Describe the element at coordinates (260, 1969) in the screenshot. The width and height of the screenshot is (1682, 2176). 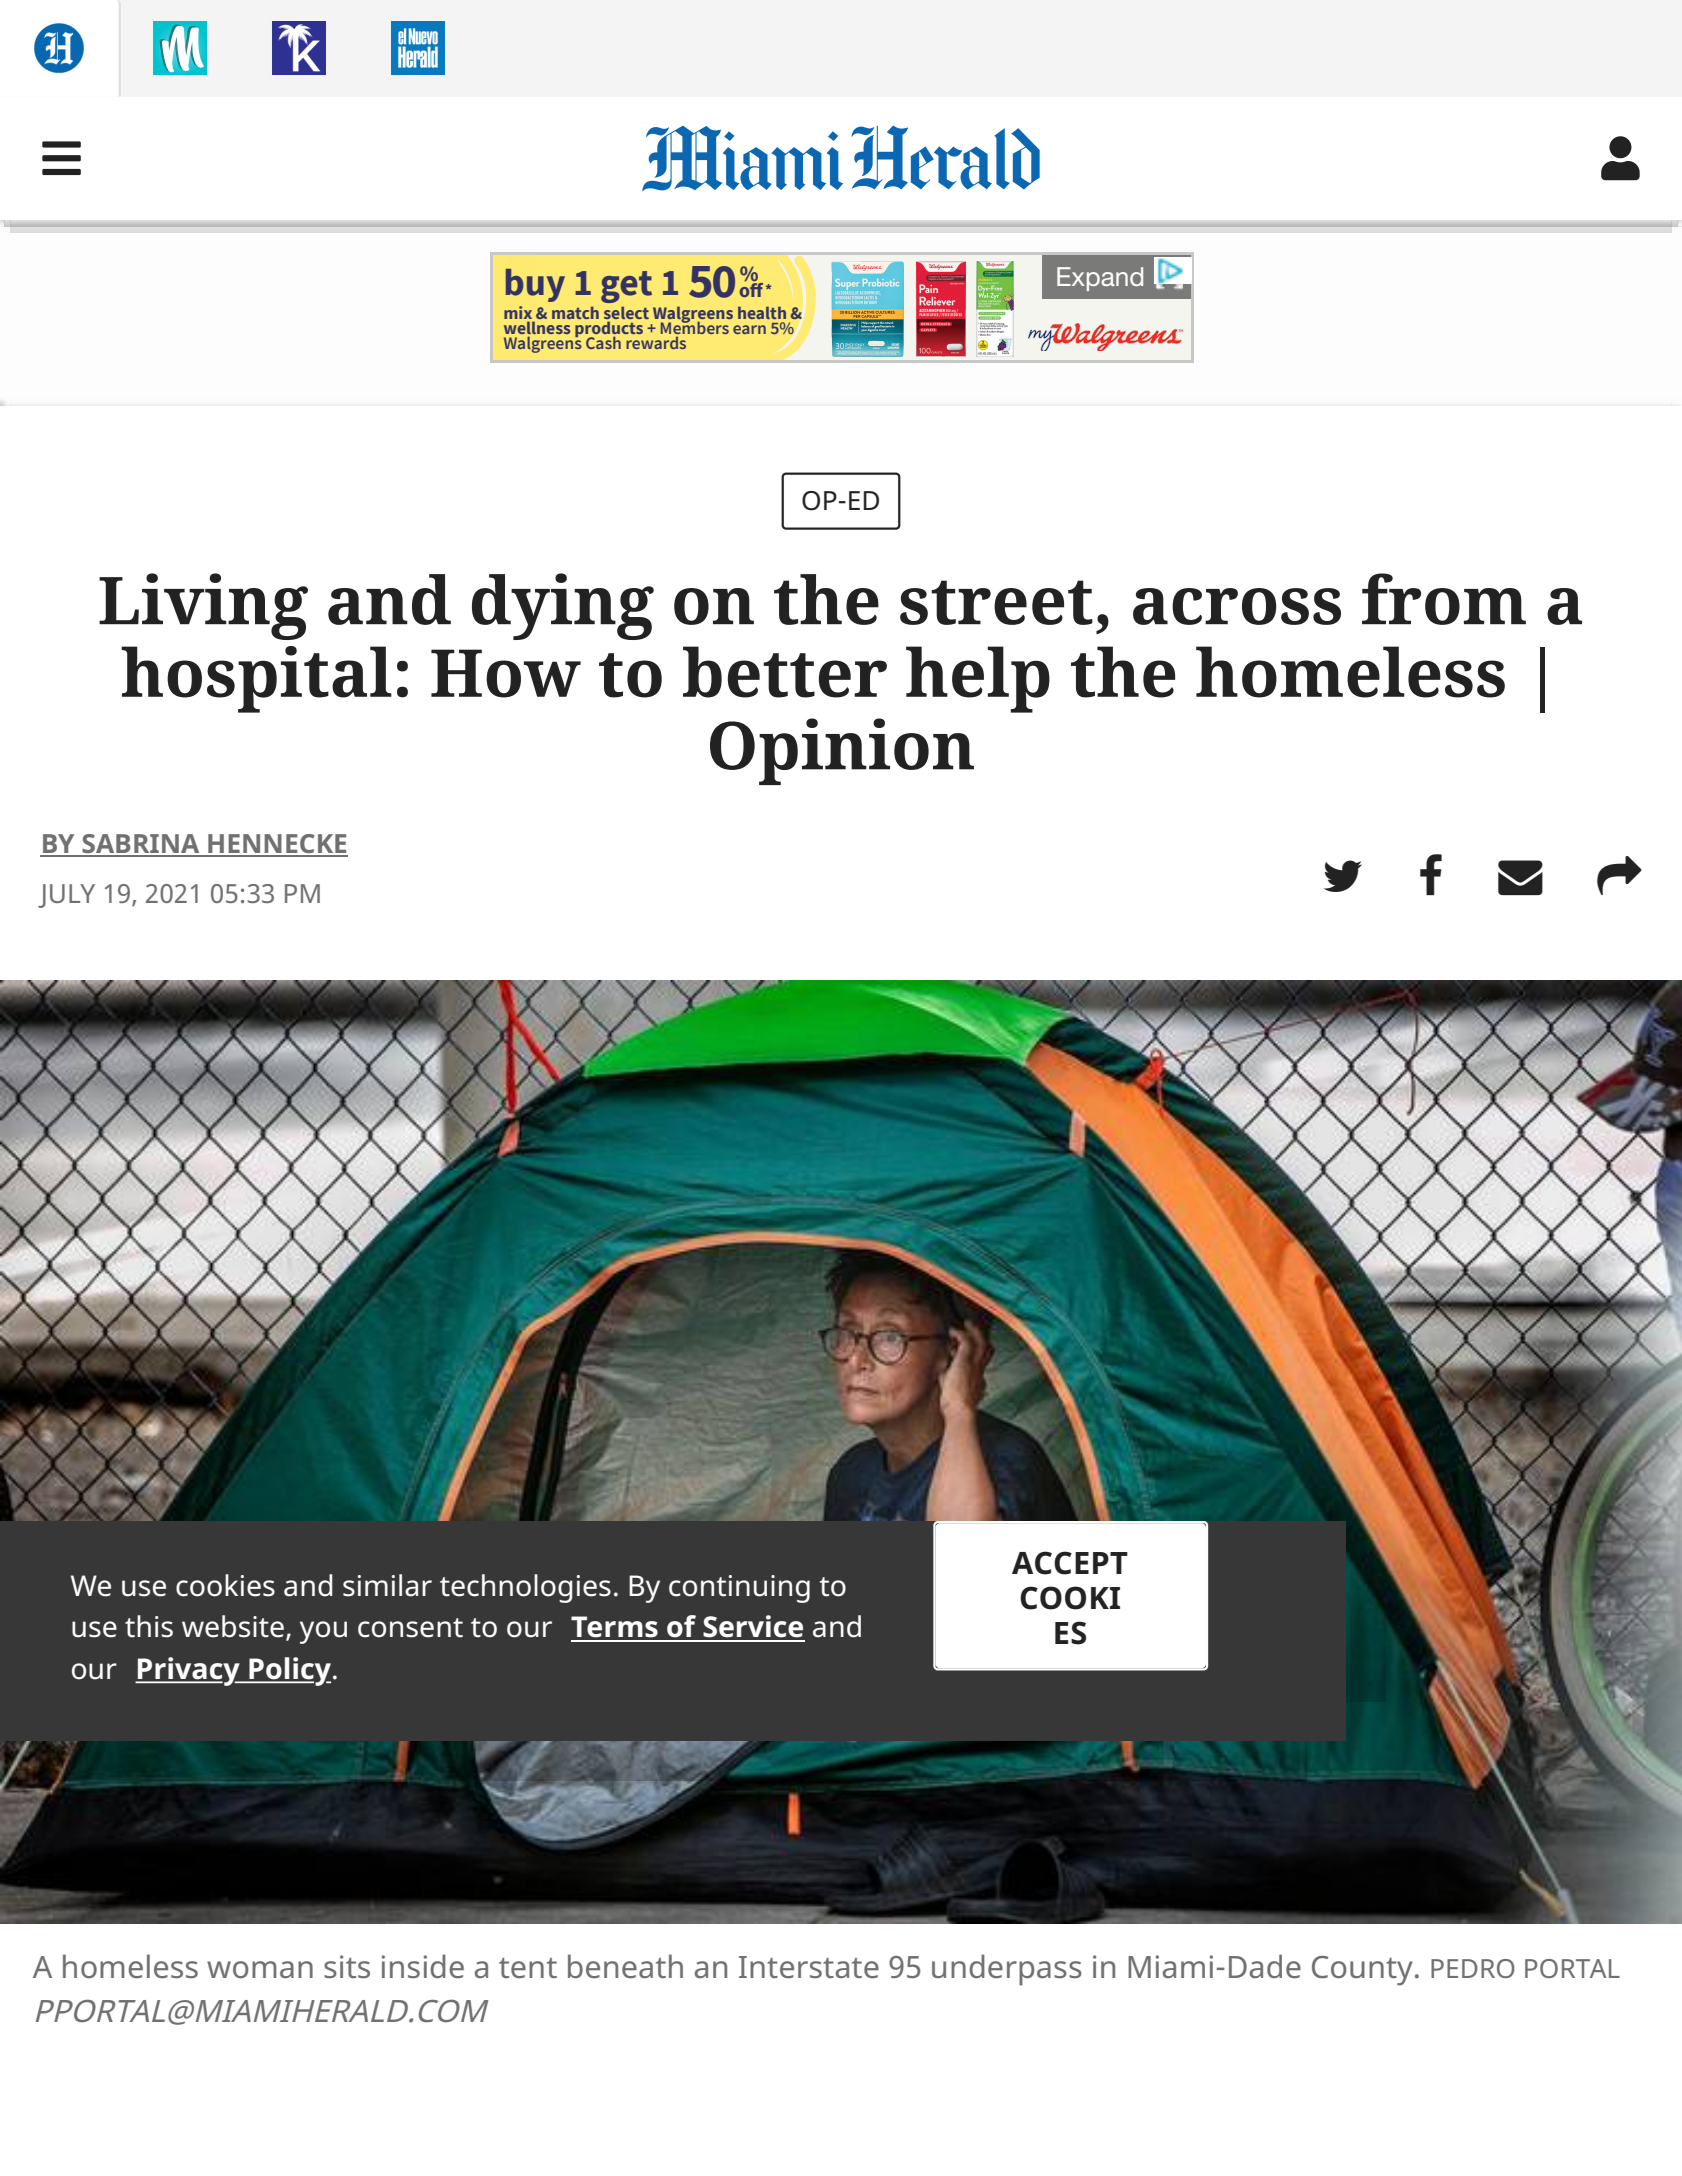
I see `woman` at that location.
